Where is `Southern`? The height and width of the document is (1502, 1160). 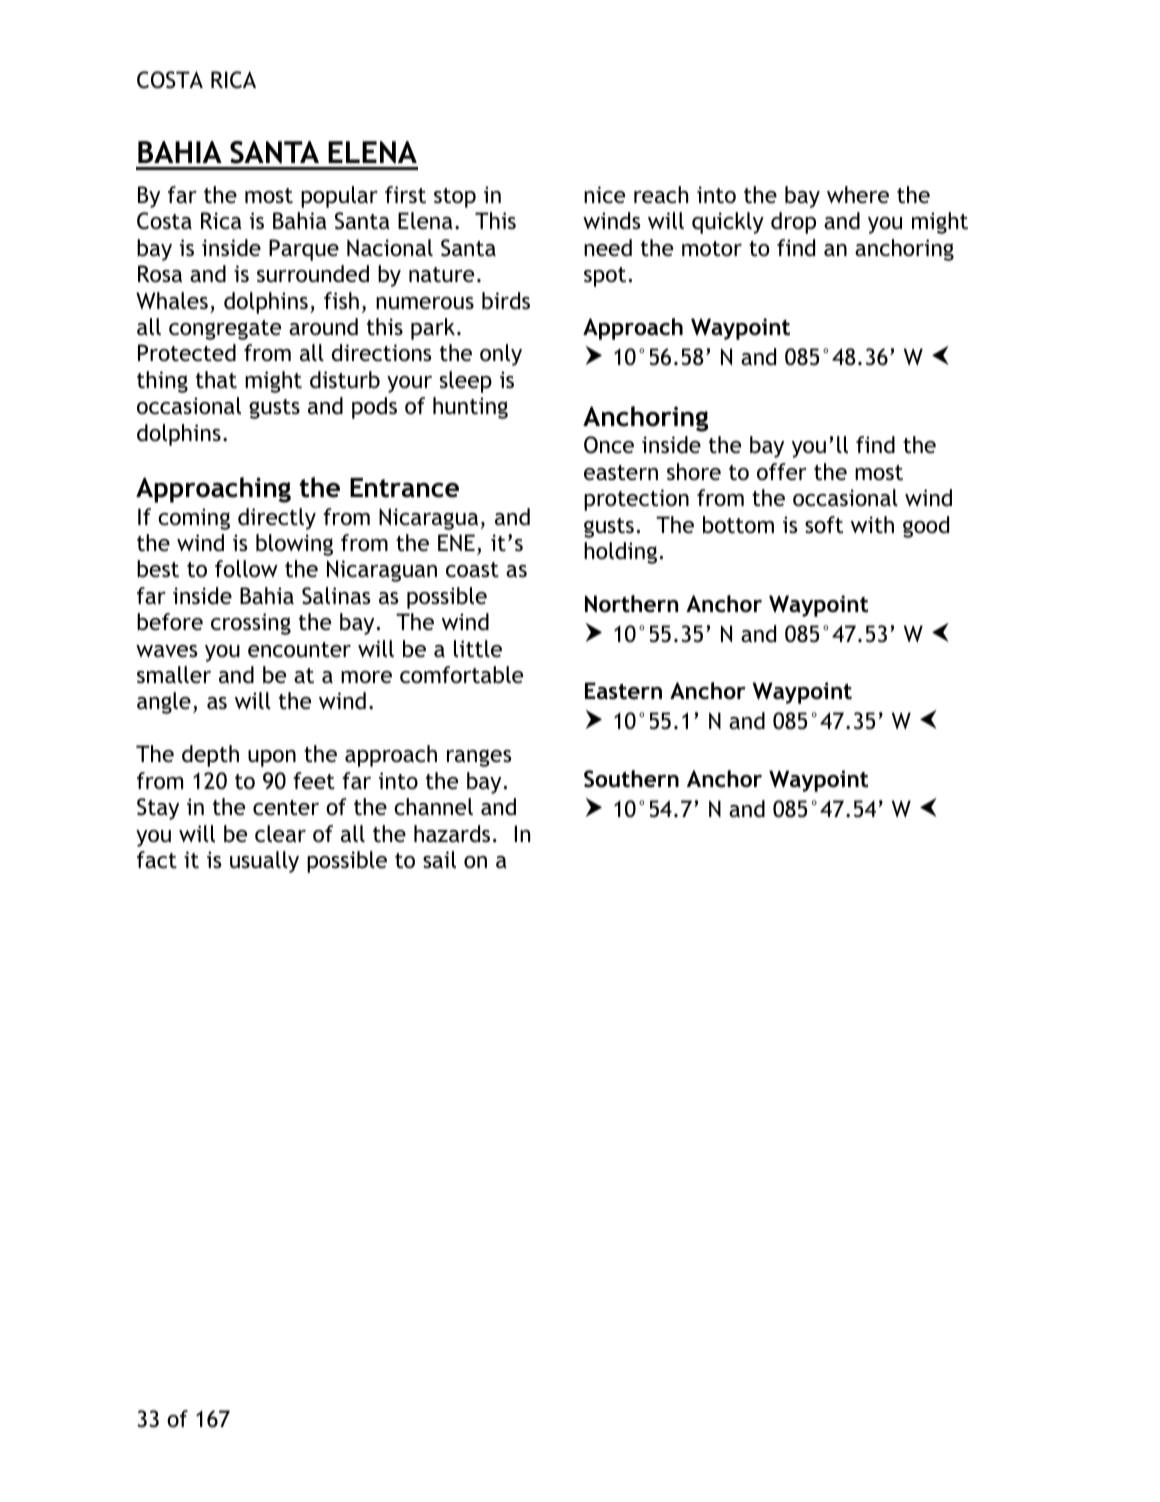 Southern is located at coordinates (631, 779).
